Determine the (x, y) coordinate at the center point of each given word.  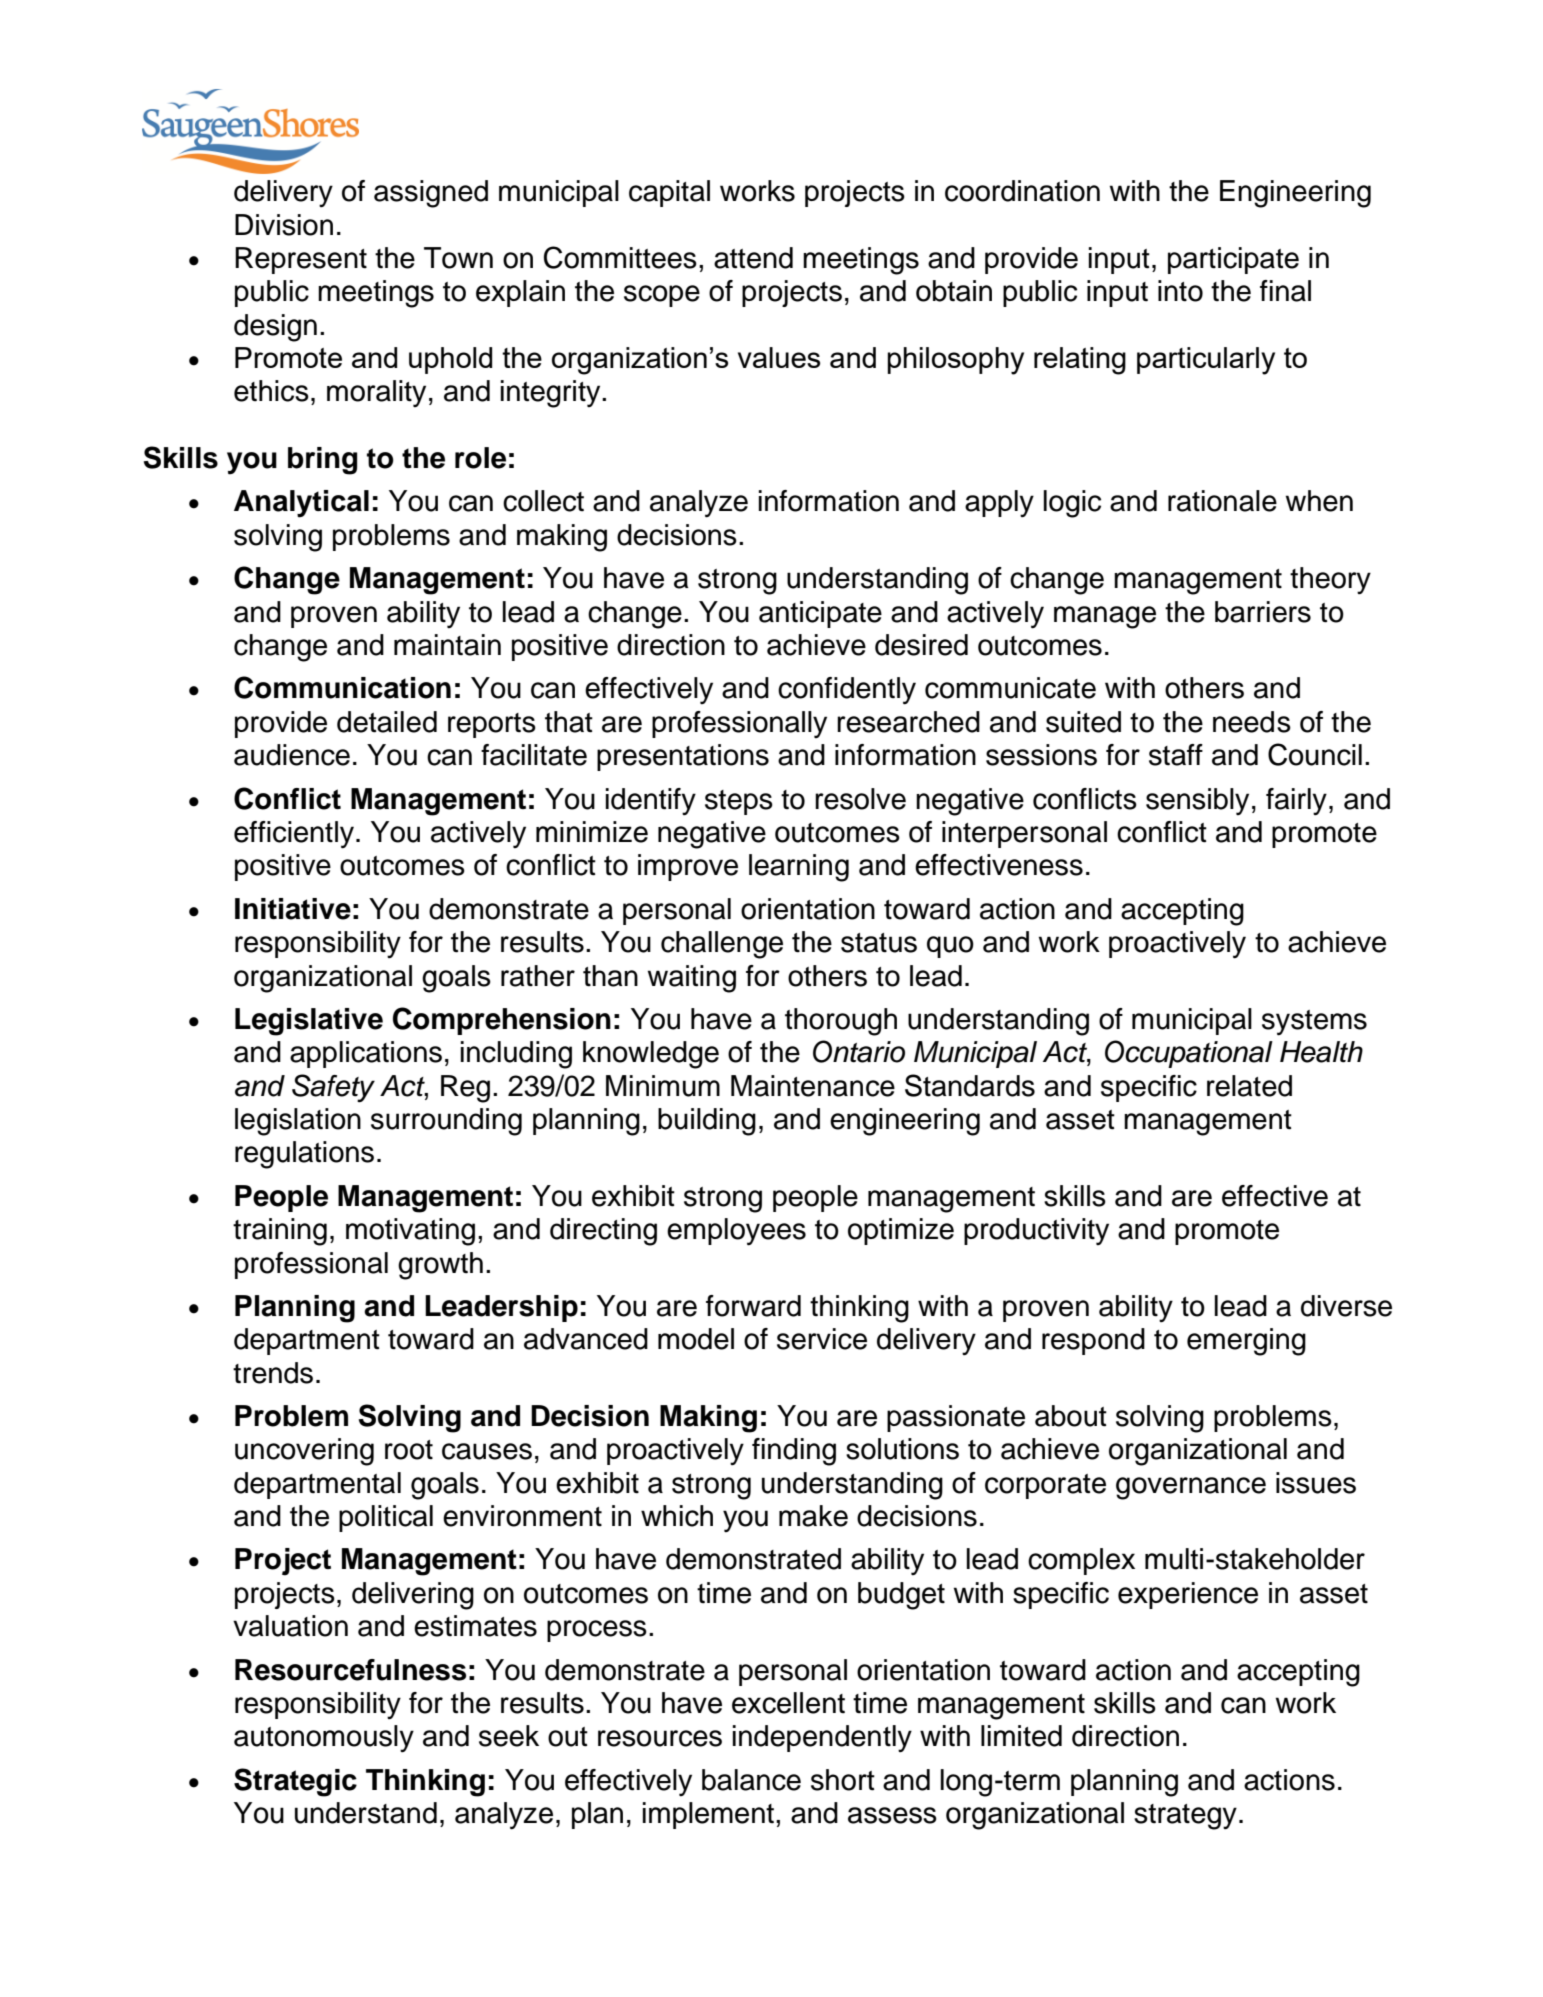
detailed (387, 722)
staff (1176, 755)
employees (736, 1232)
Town (458, 258)
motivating (410, 1232)
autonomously (324, 1738)
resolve (860, 799)
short (843, 1780)
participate (1233, 260)
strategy (1185, 1817)
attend (753, 258)
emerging (1246, 1342)
